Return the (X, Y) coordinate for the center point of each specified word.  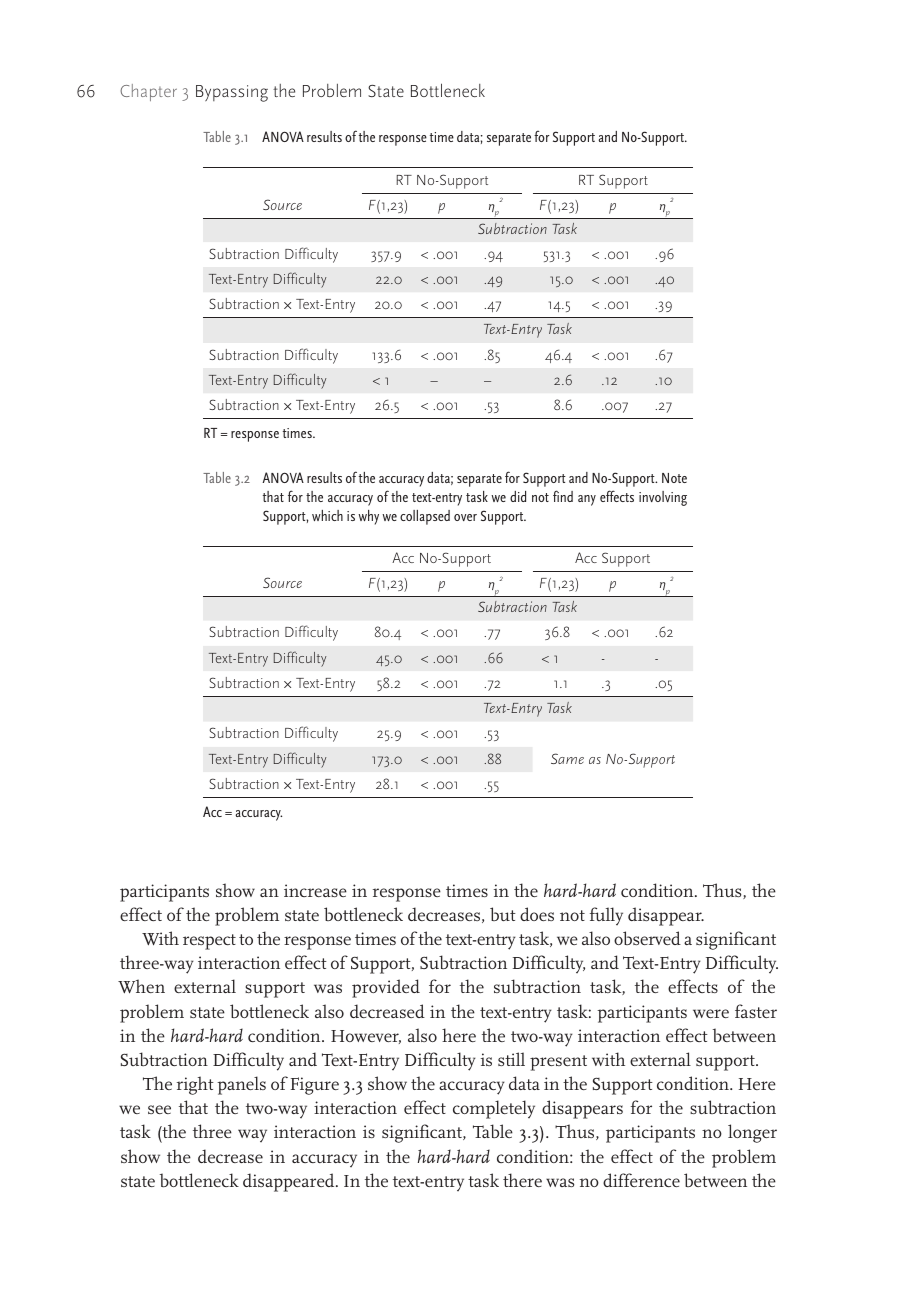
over (465, 517)
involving (663, 498)
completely (494, 1109)
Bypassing (232, 93)
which (327, 515)
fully (606, 916)
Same (567, 758)
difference (641, 1180)
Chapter (148, 92)
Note (674, 478)
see (159, 1109)
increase (315, 890)
